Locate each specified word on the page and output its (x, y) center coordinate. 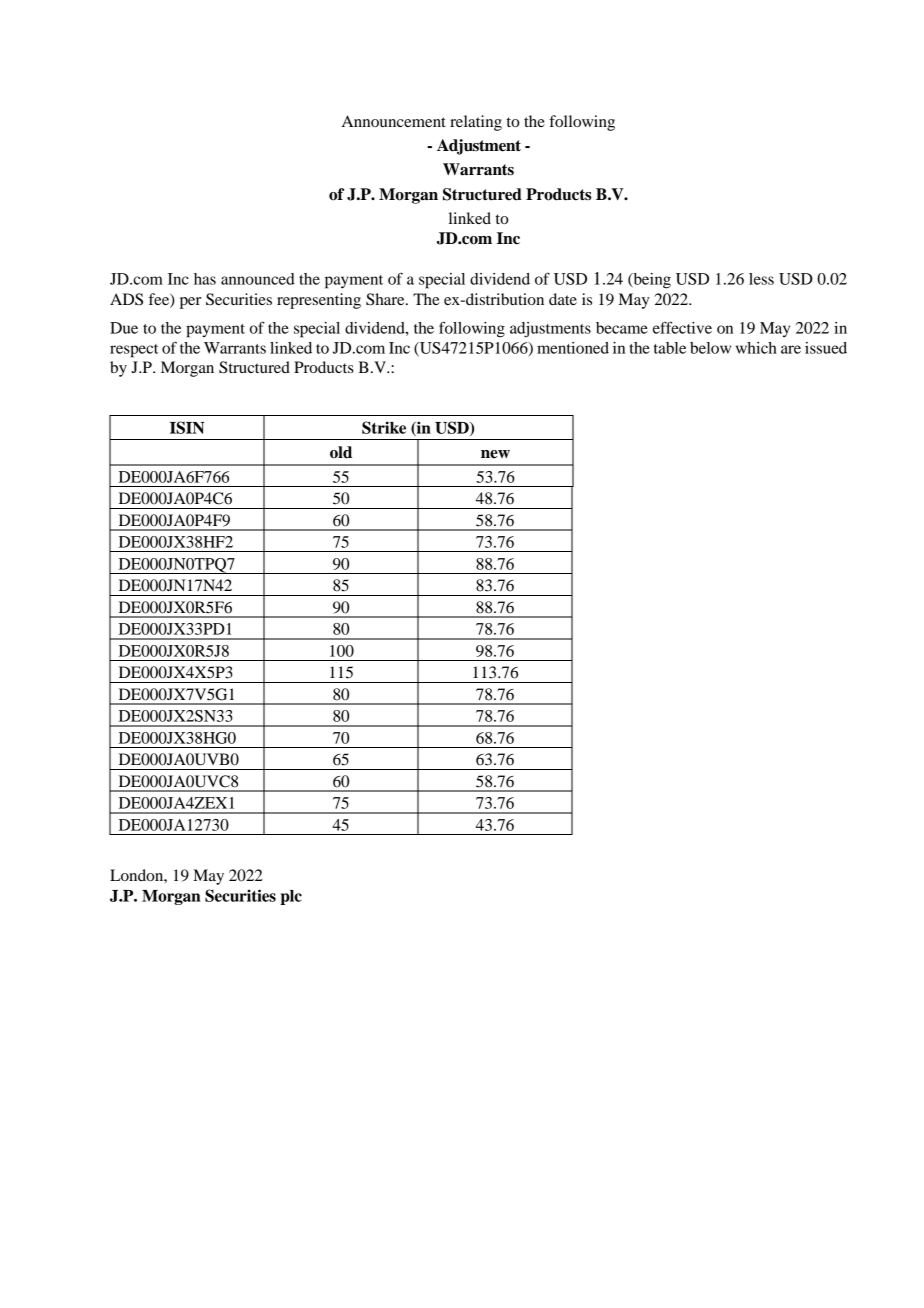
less (761, 279)
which (756, 348)
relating (476, 123)
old (341, 452)
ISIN (187, 427)
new (495, 454)
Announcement (394, 121)
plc (291, 897)
